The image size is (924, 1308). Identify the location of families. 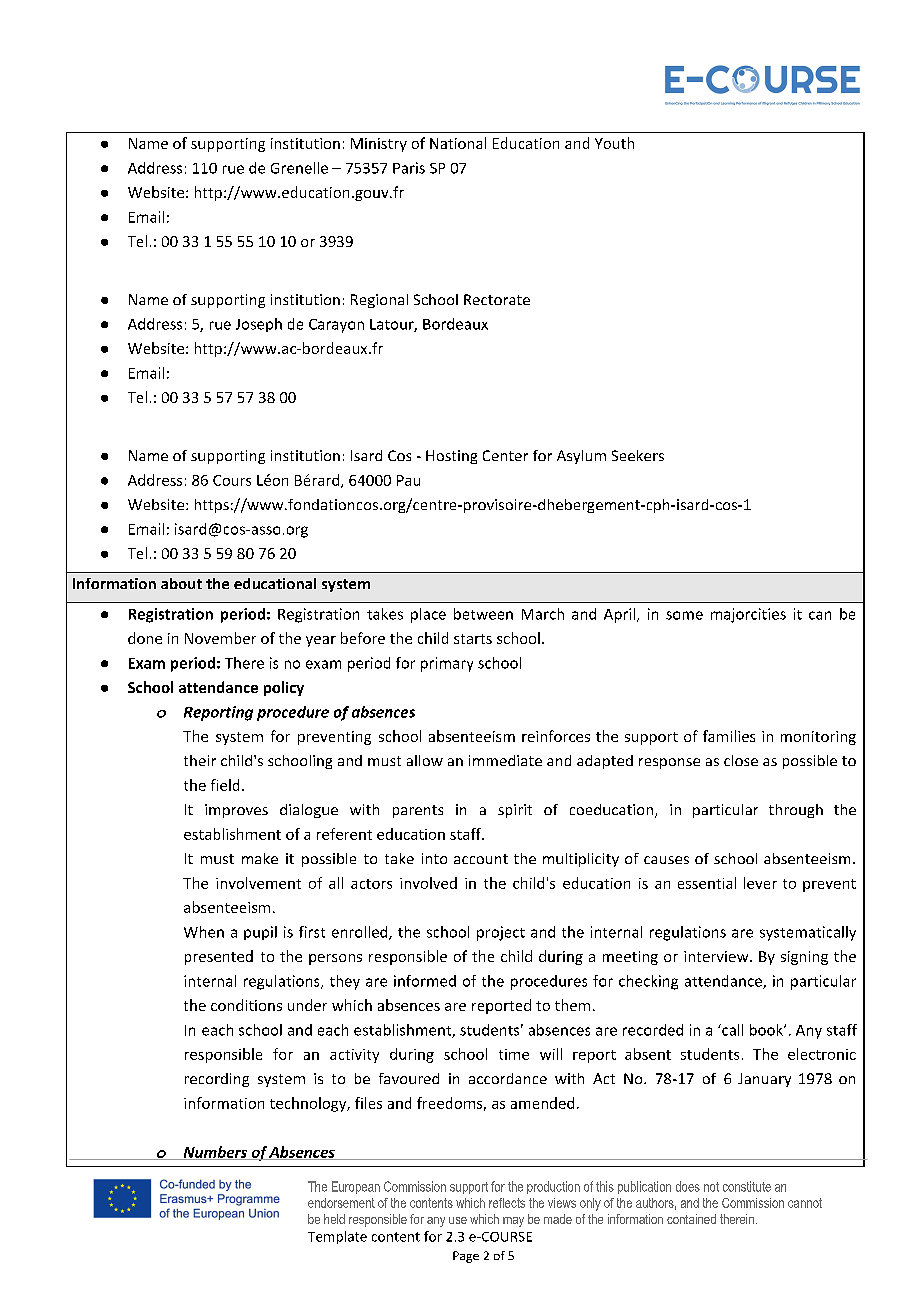
(729, 736).
